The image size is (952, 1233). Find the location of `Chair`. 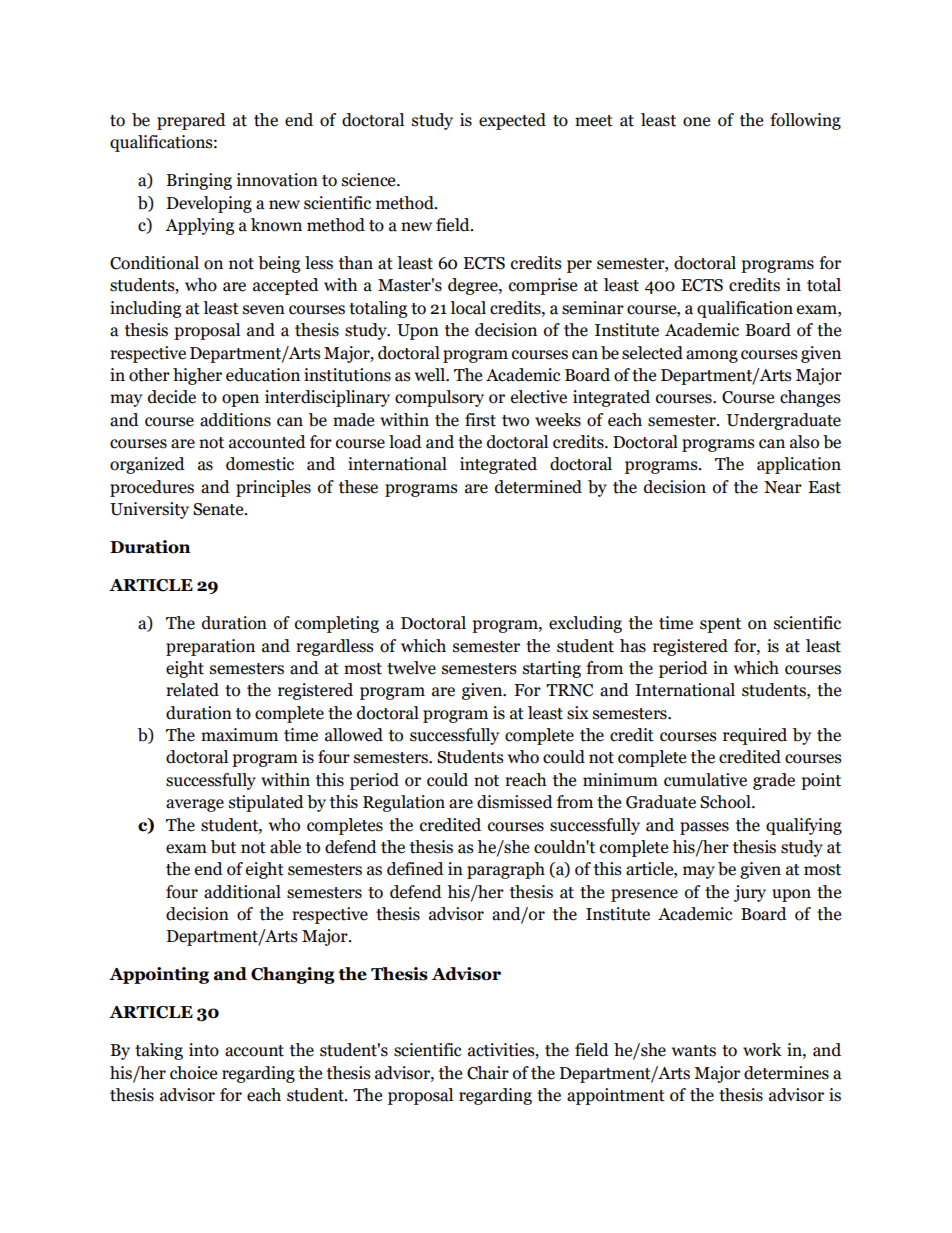

Chair is located at coordinates (488, 1073).
